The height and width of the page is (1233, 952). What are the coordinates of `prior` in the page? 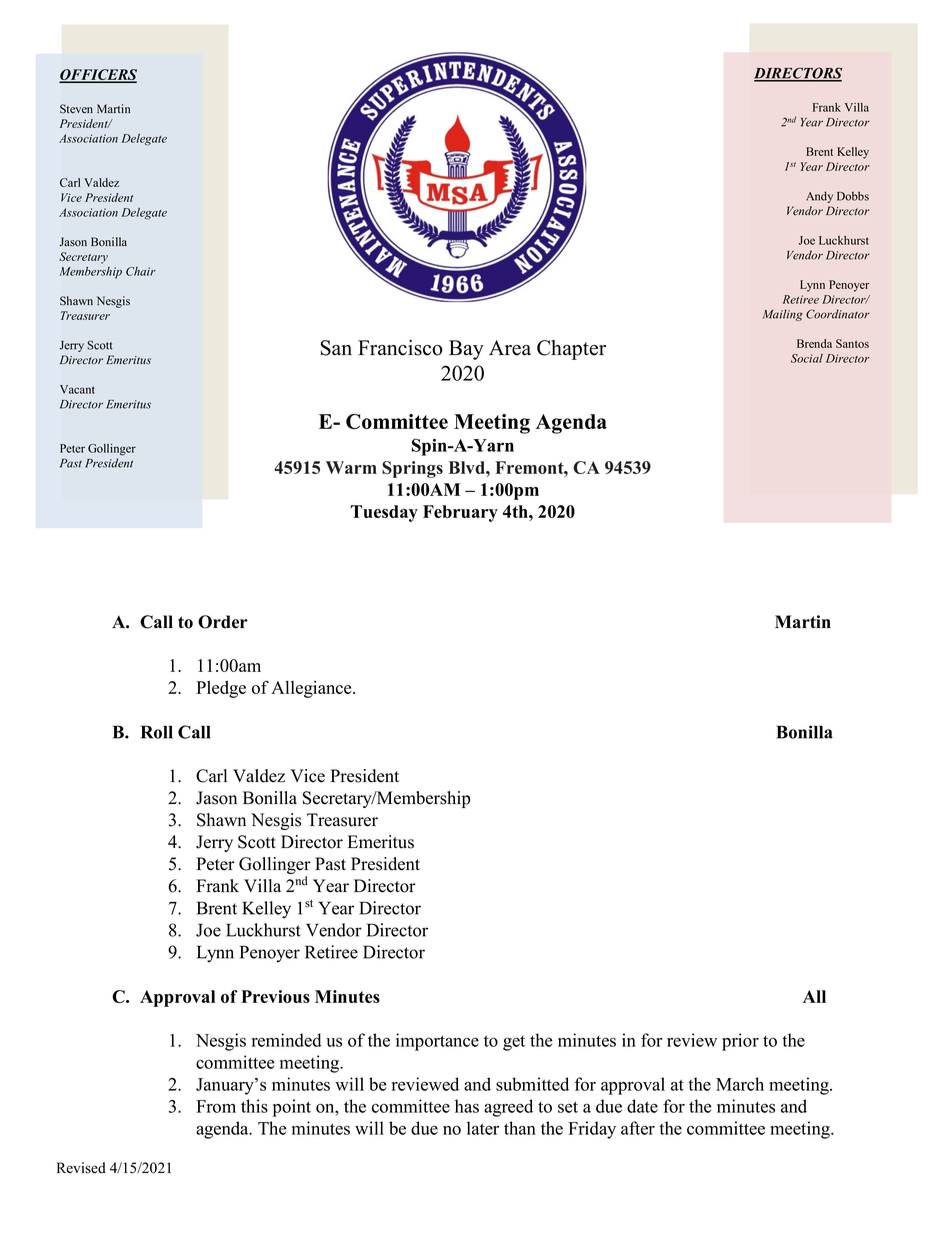 It's located at (740, 1042).
